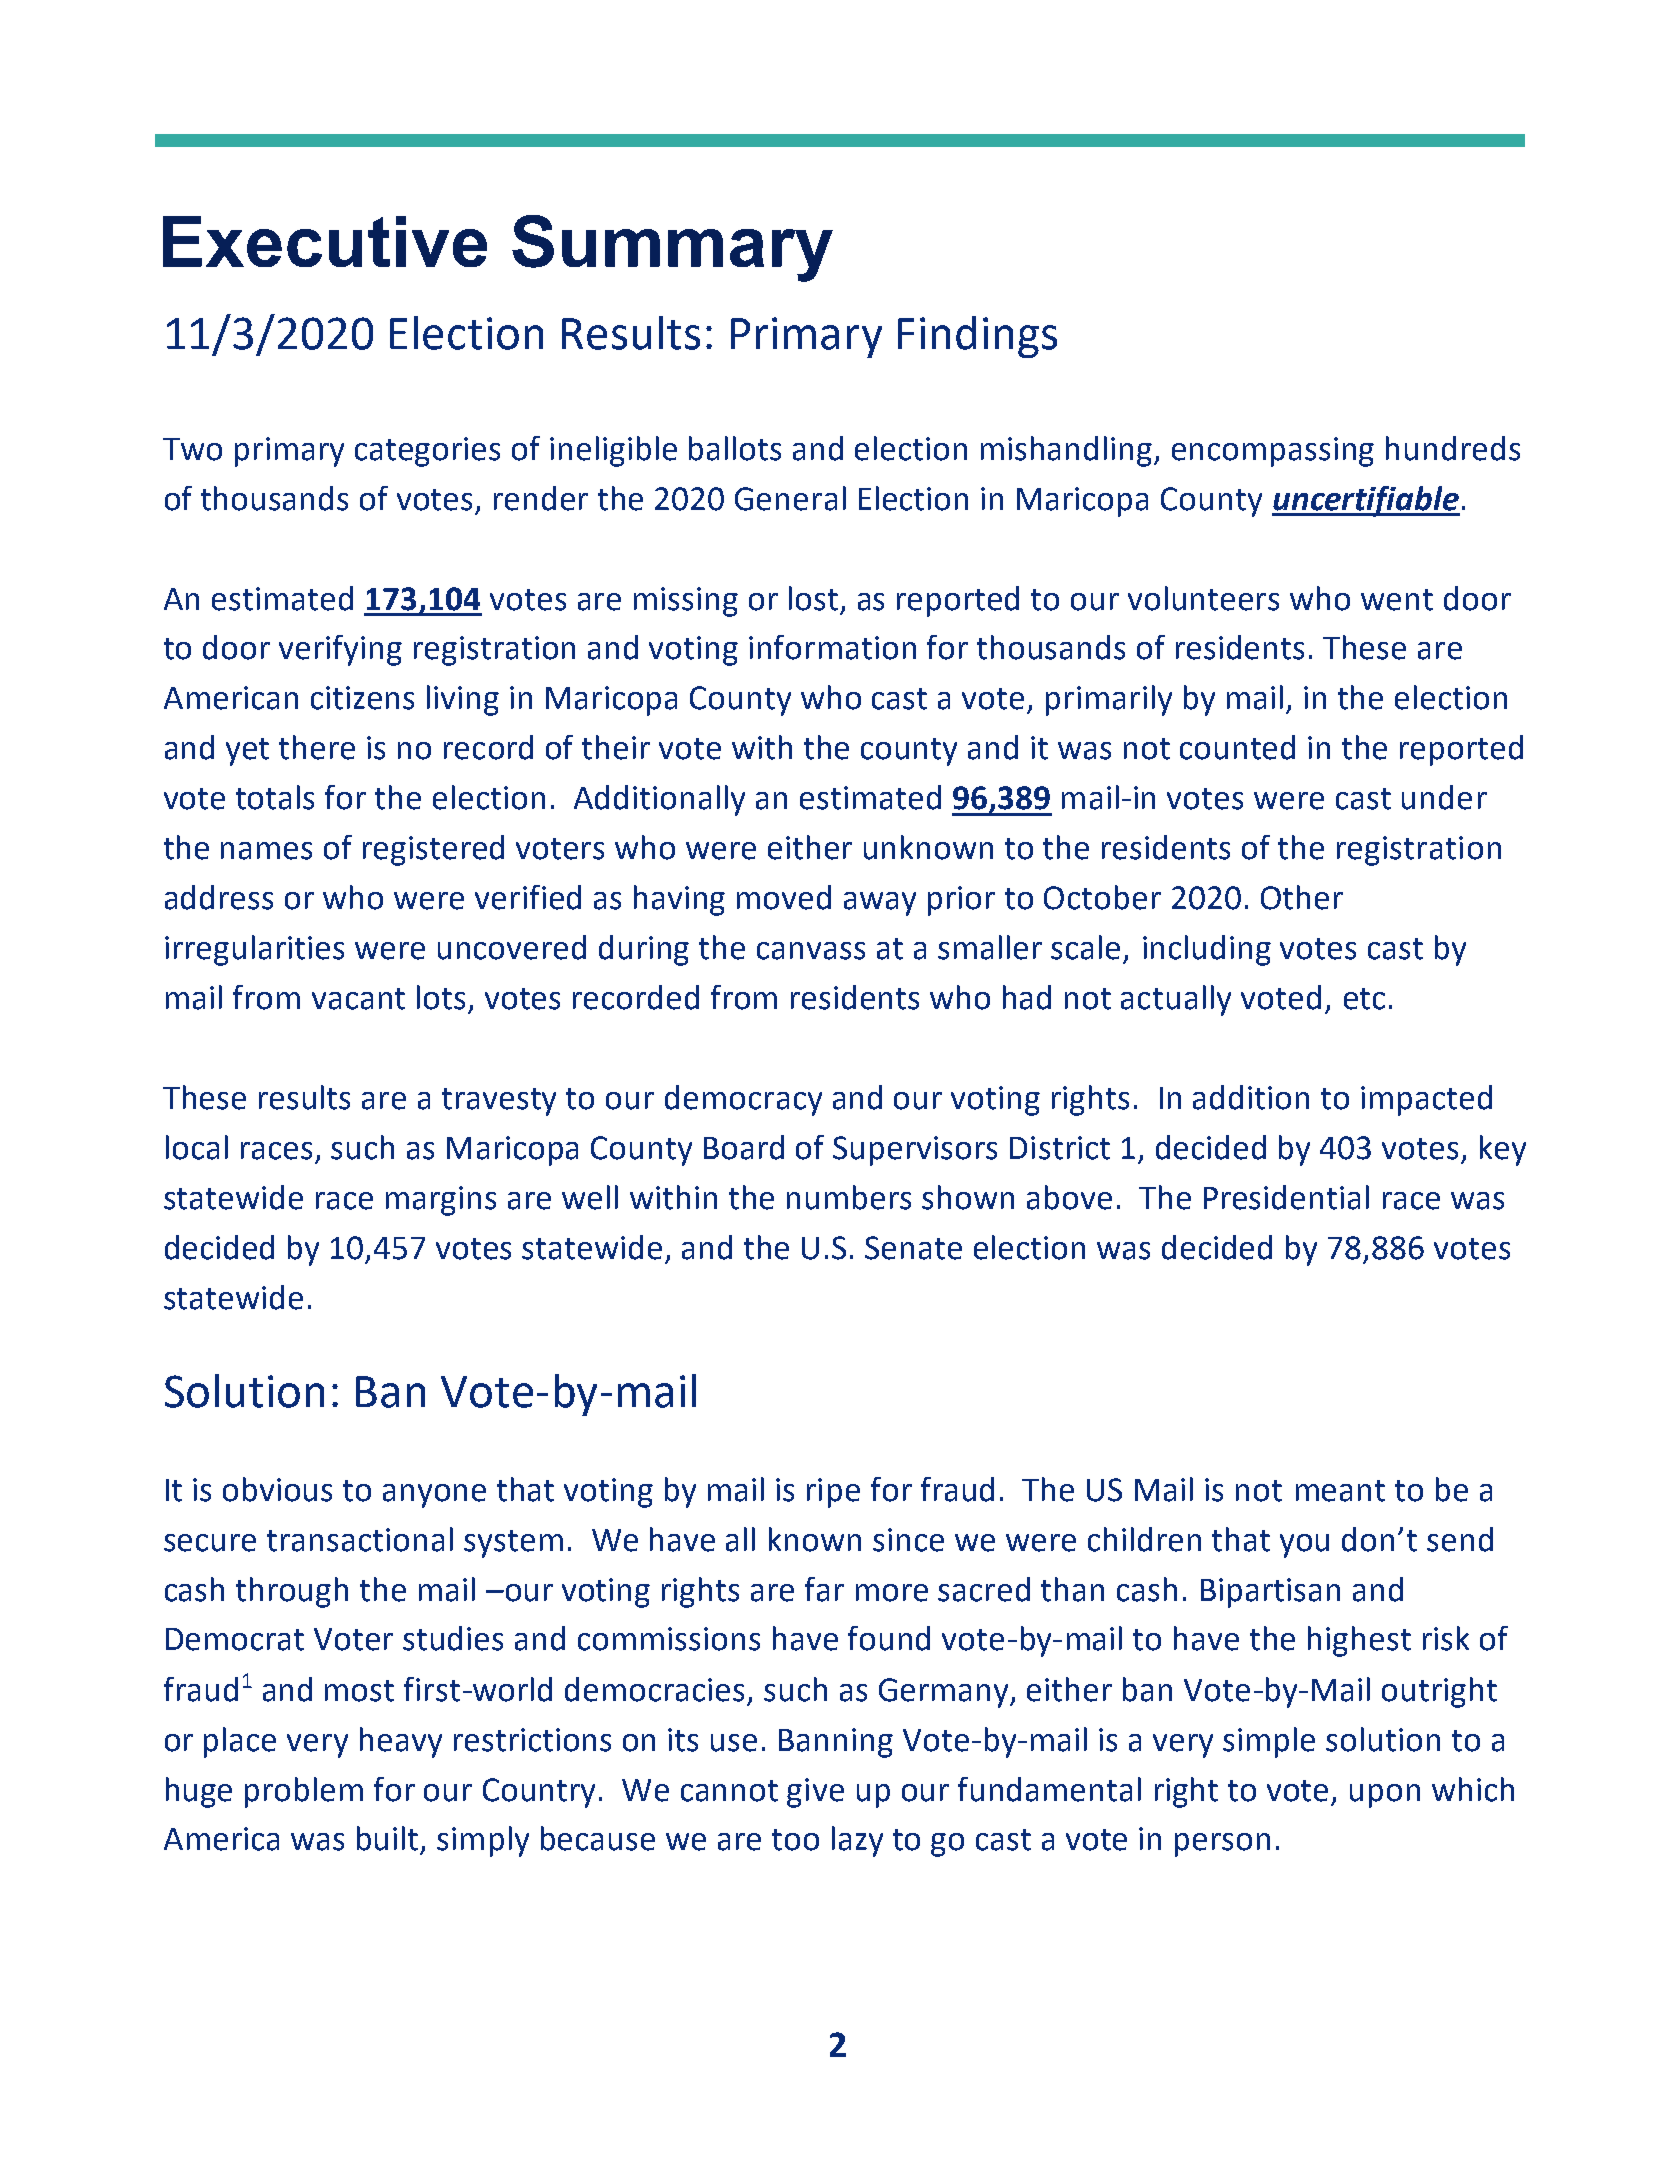 The height and width of the screenshot is (2167, 1675). I want to click on encompassing, so click(1273, 452).
